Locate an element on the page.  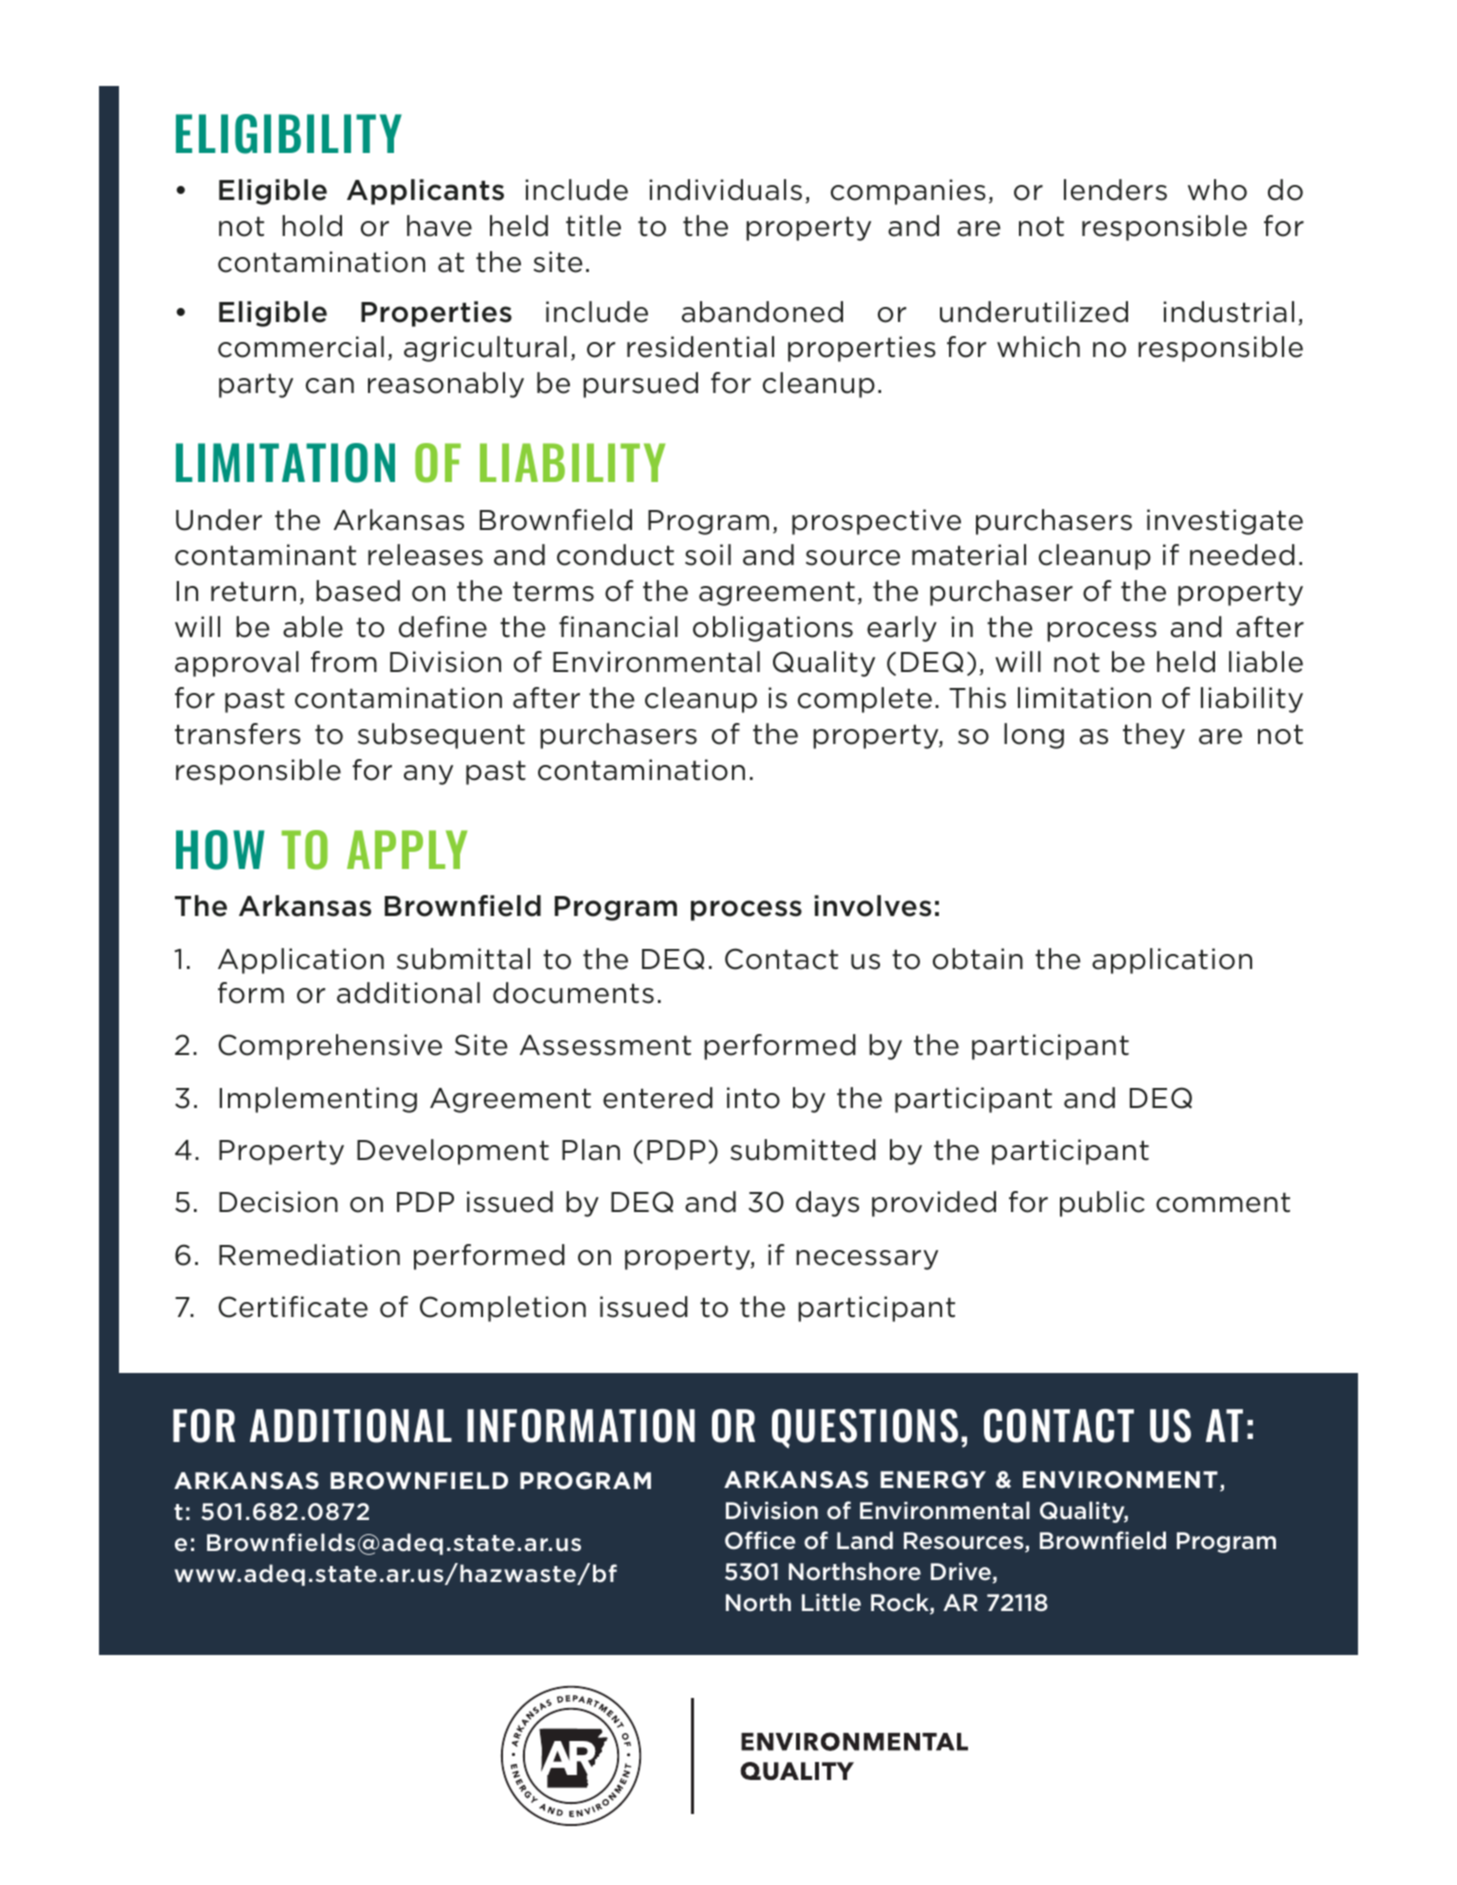
they is located at coordinates (1154, 736).
